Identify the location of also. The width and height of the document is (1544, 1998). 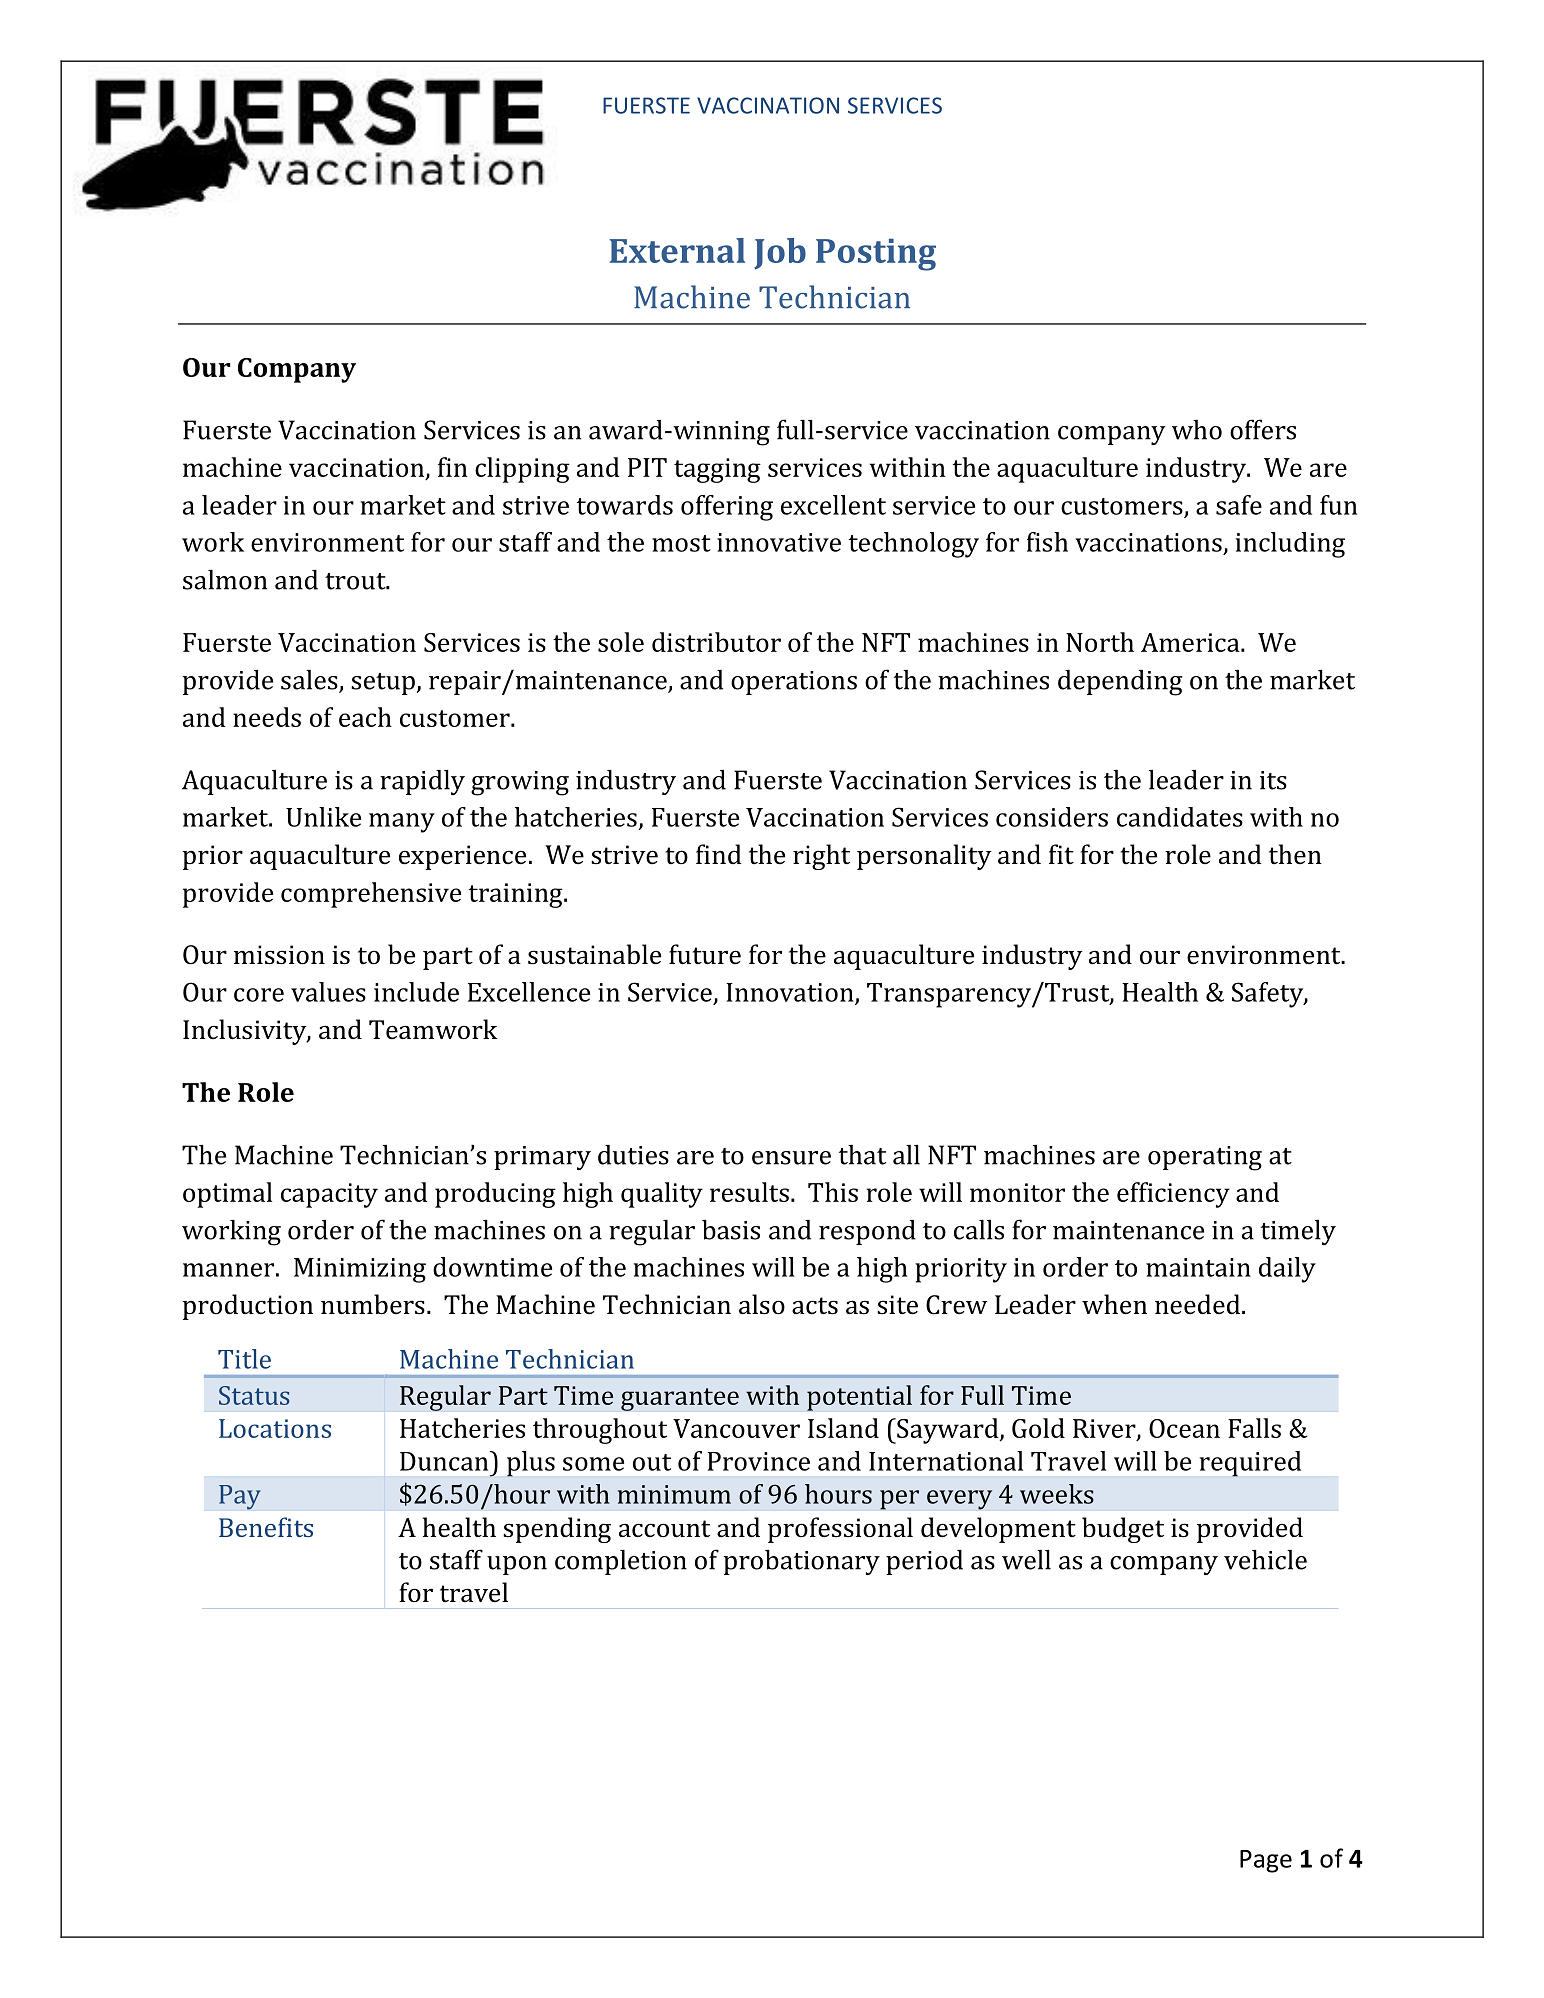
(762, 1304).
